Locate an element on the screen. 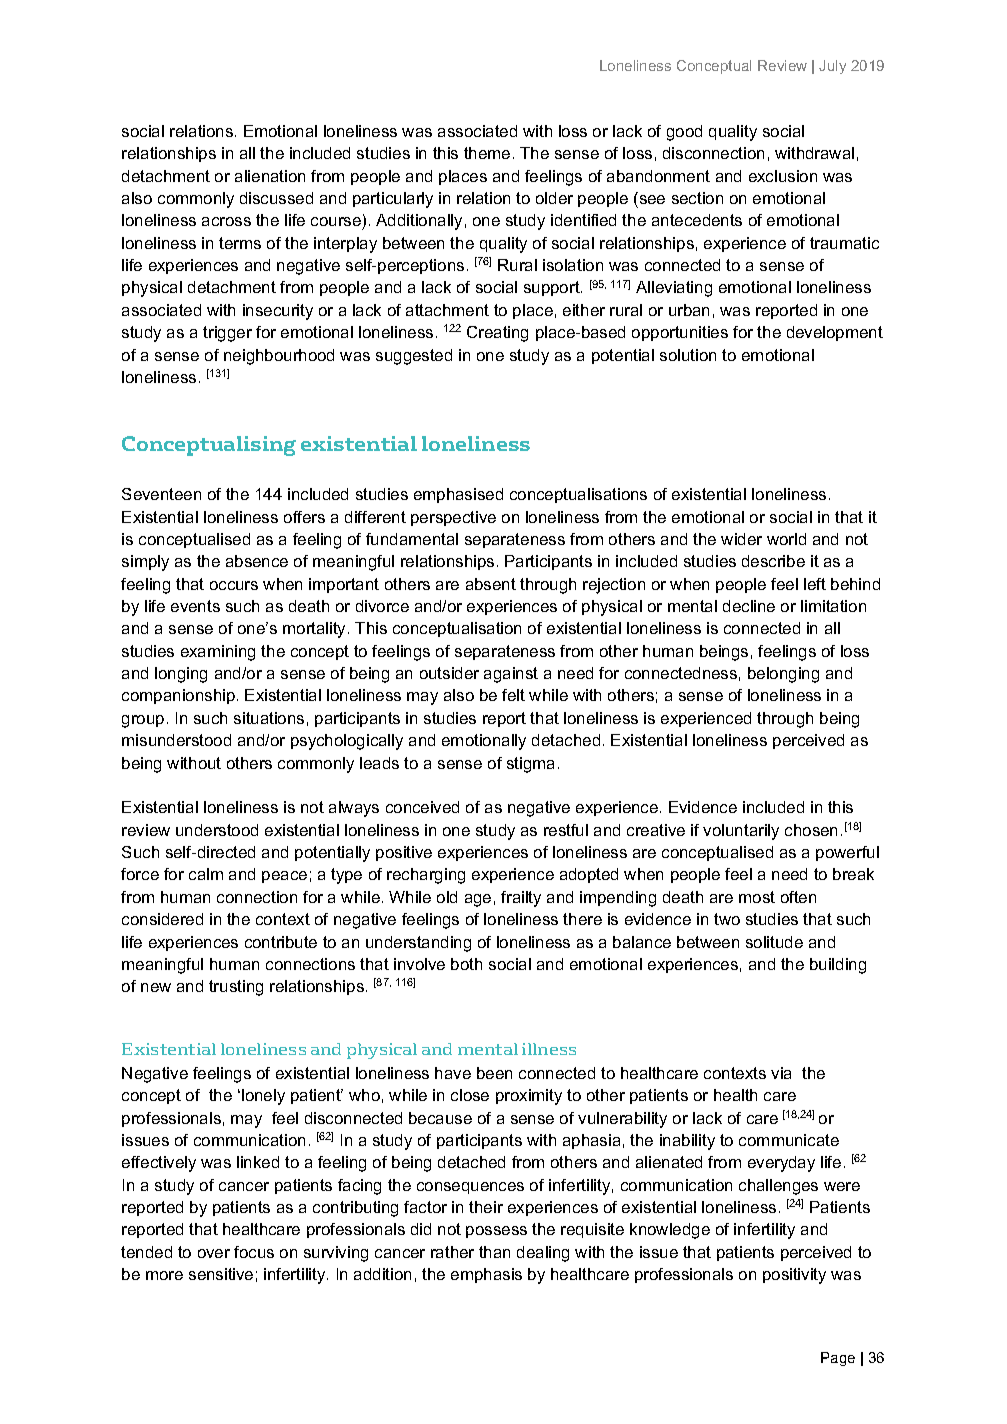  sensitive is located at coordinates (221, 1274).
